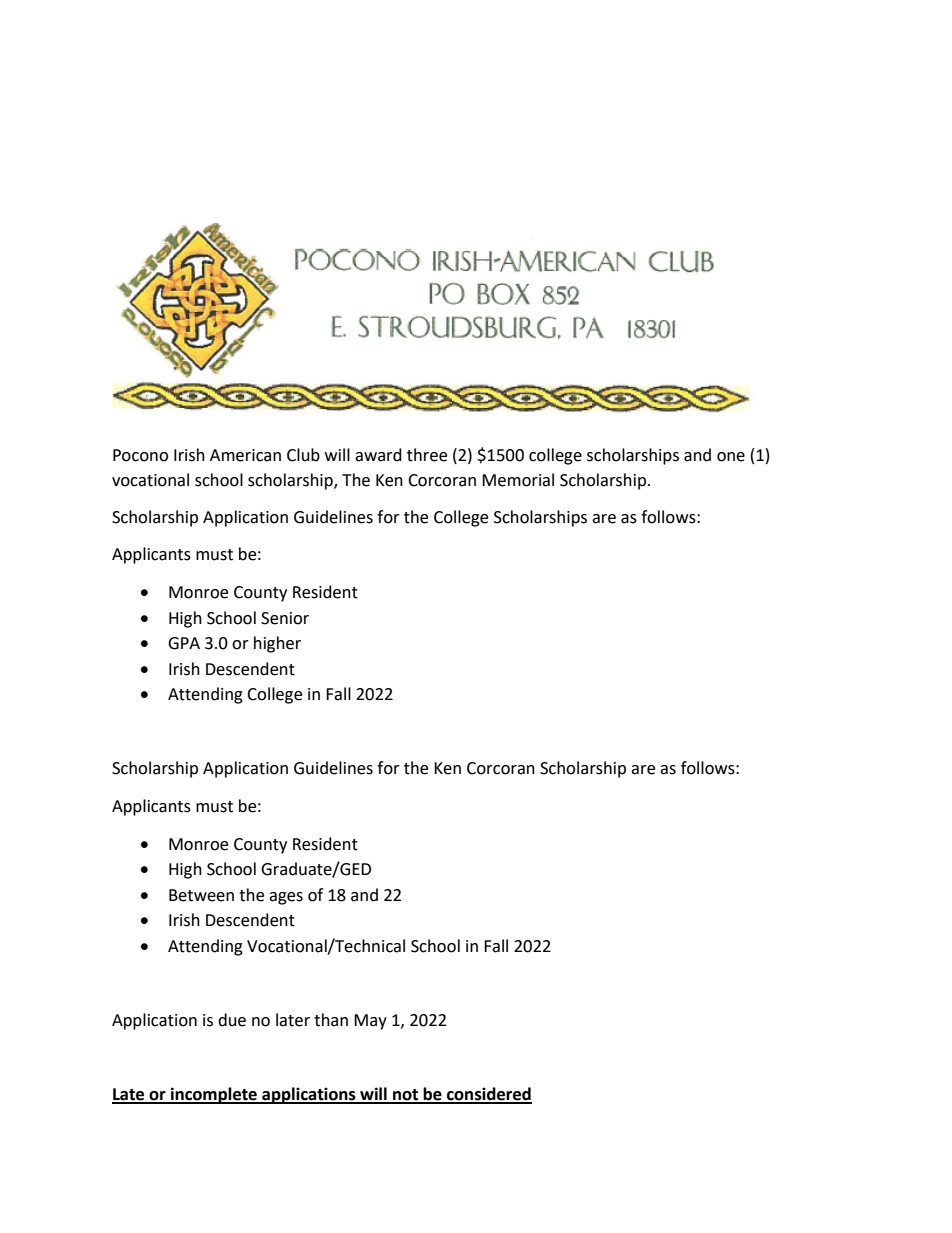 This screenshot has width=952, height=1233. Describe the element at coordinates (731, 457) in the screenshot. I see `one` at that location.
